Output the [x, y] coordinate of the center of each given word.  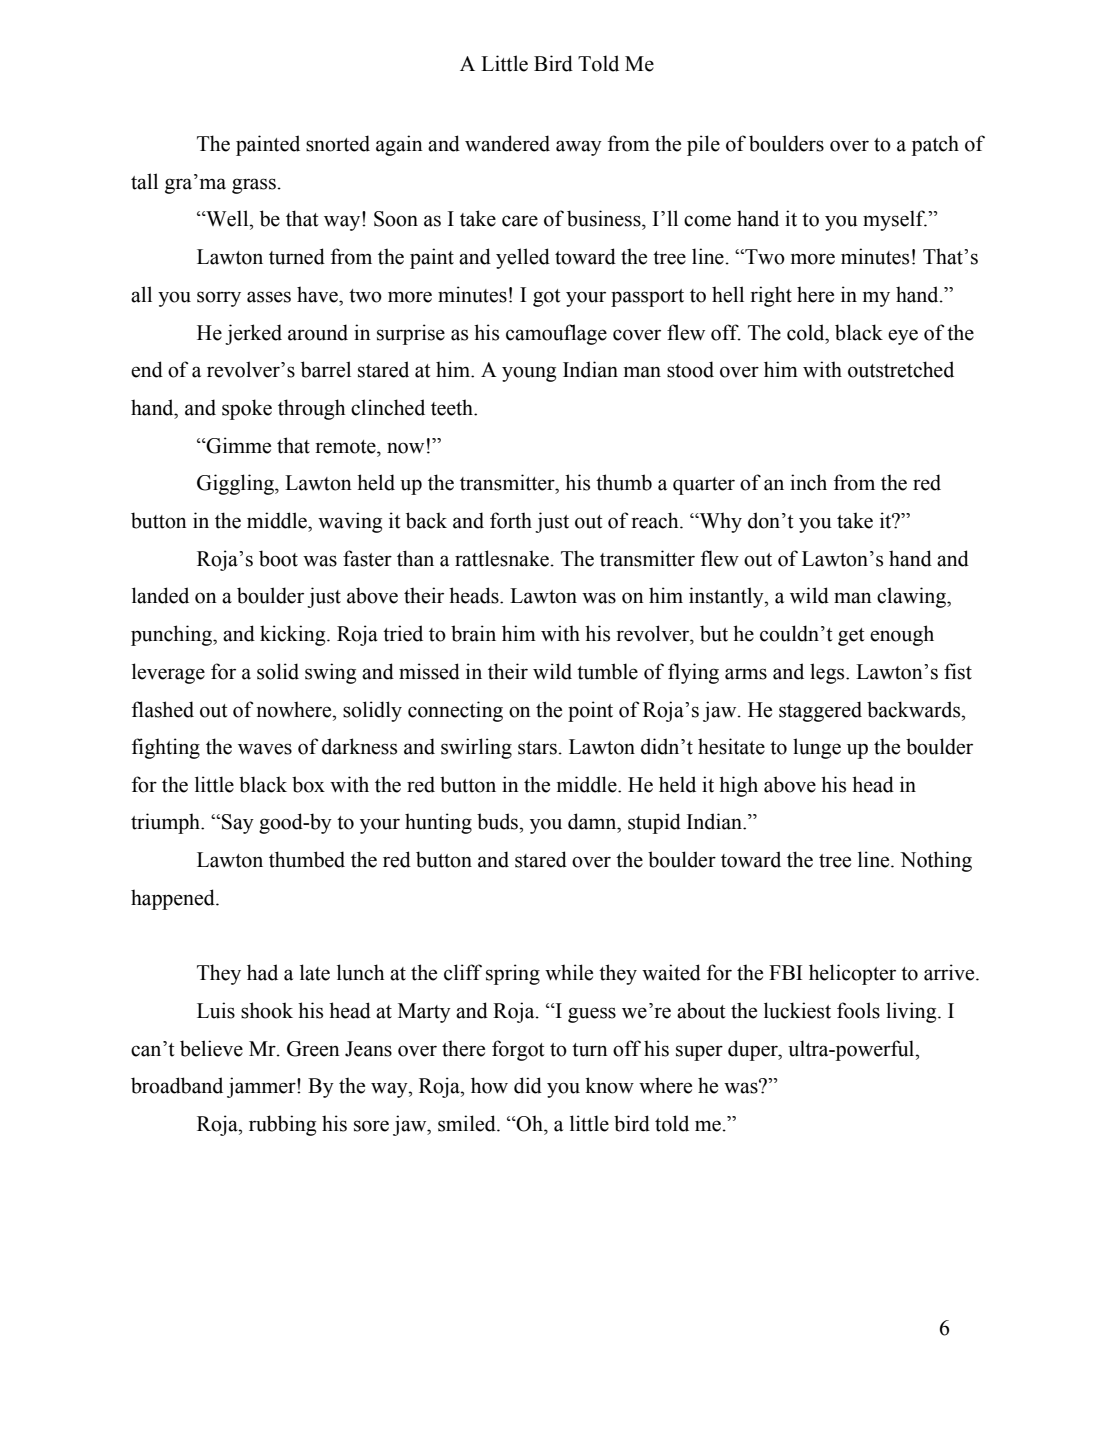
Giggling [236, 484]
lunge [817, 748]
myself [895, 220]
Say [238, 824]
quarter [704, 486]
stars [537, 748]
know [609, 1085]
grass [254, 186]
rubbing [282, 1125]
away [579, 148]
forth [511, 520]
